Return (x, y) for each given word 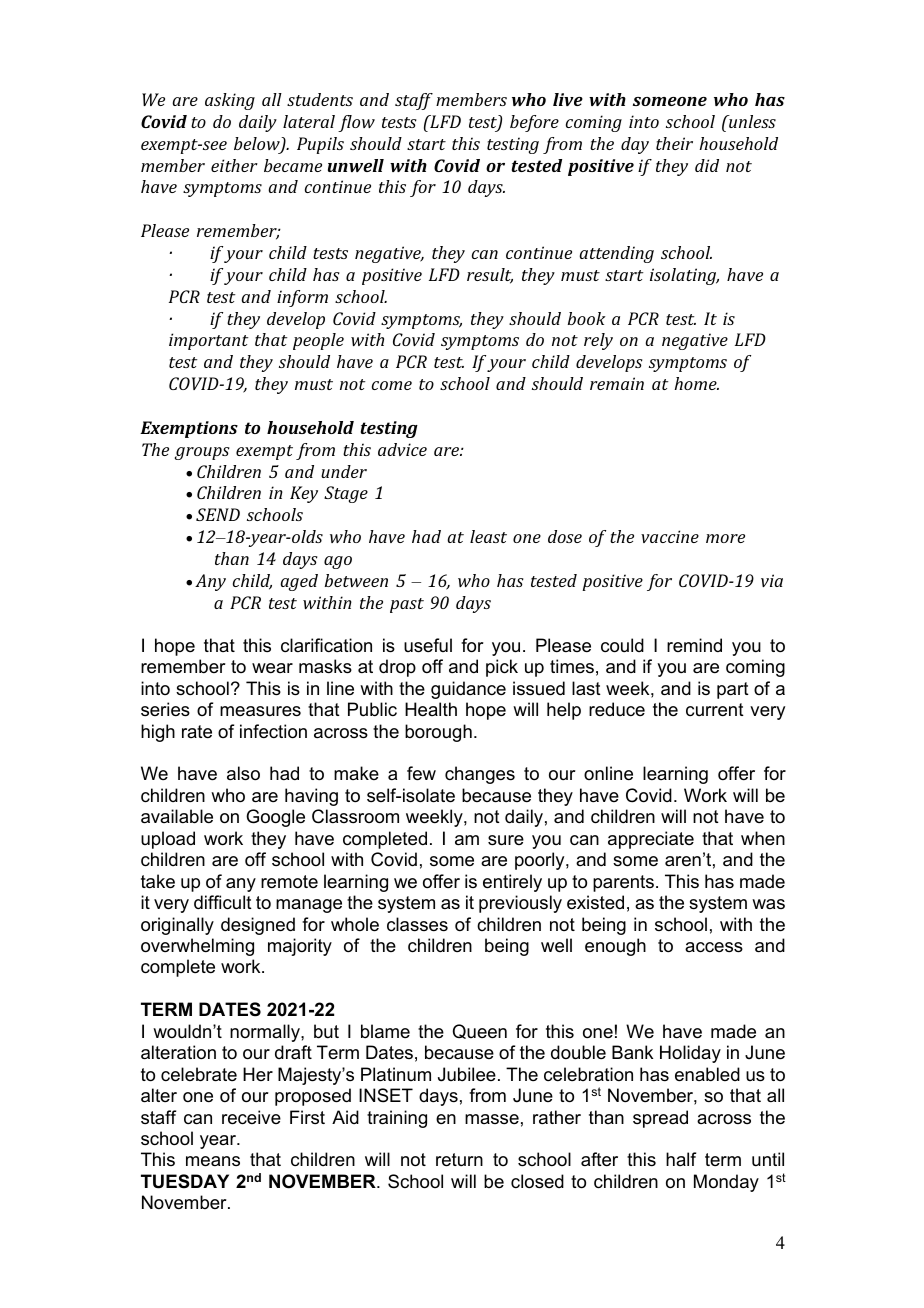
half (681, 1159)
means (213, 1161)
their (674, 143)
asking (230, 101)
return (459, 1160)
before (534, 123)
